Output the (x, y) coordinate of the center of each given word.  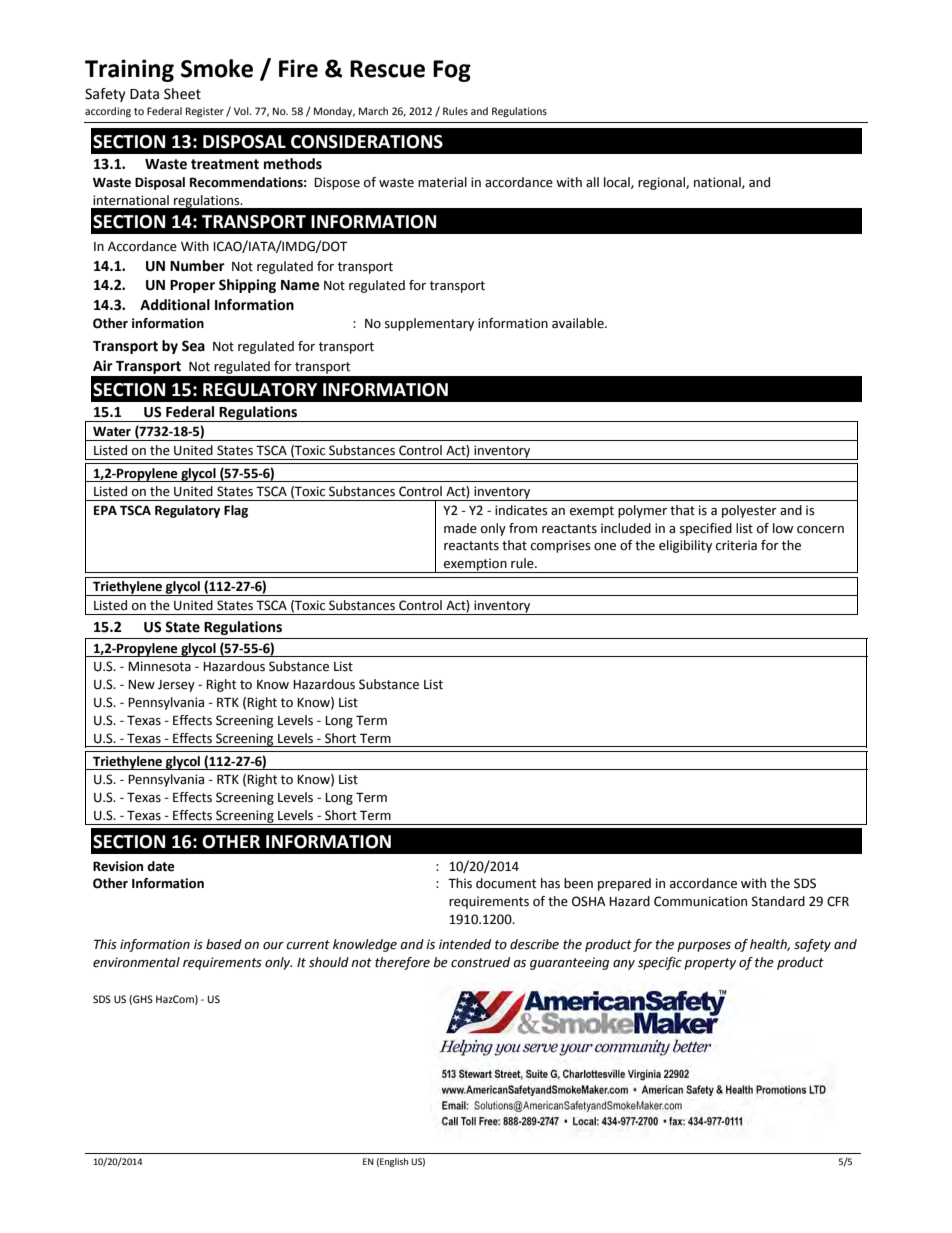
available (579, 323)
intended (465, 944)
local (618, 183)
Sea (193, 346)
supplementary (429, 324)
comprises (561, 546)
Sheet (182, 94)
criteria (736, 545)
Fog (452, 71)
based (224, 944)
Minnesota (159, 666)
